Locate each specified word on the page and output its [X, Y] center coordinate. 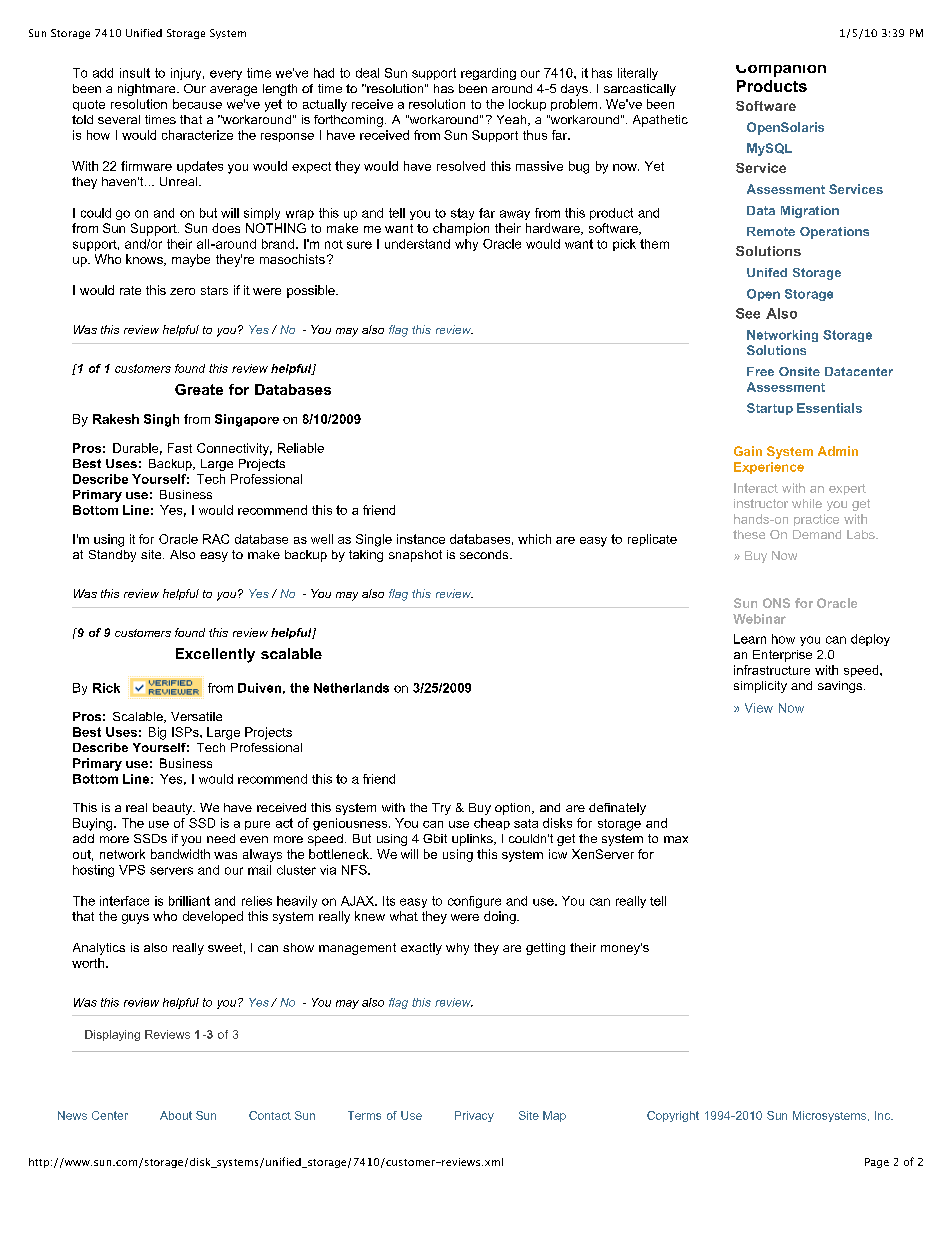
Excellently [215, 655]
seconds [485, 554]
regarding [488, 74]
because [197, 104]
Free [760, 371]
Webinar [759, 619]
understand [417, 244]
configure [474, 902]
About [176, 1115]
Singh [161, 420]
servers [171, 871]
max [676, 839]
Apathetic [660, 121]
